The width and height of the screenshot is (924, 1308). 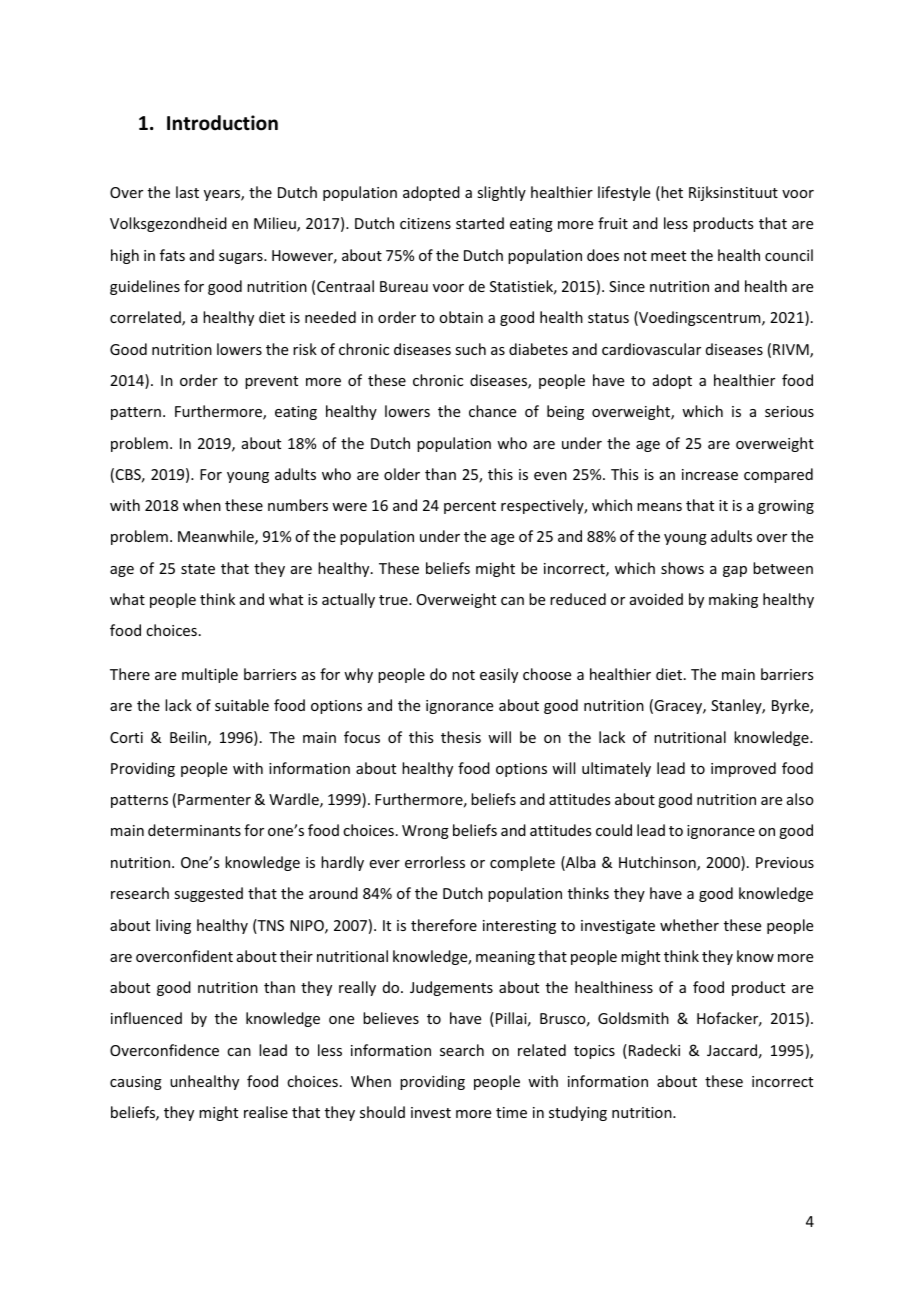 I want to click on Introduction, so click(x=222, y=123).
